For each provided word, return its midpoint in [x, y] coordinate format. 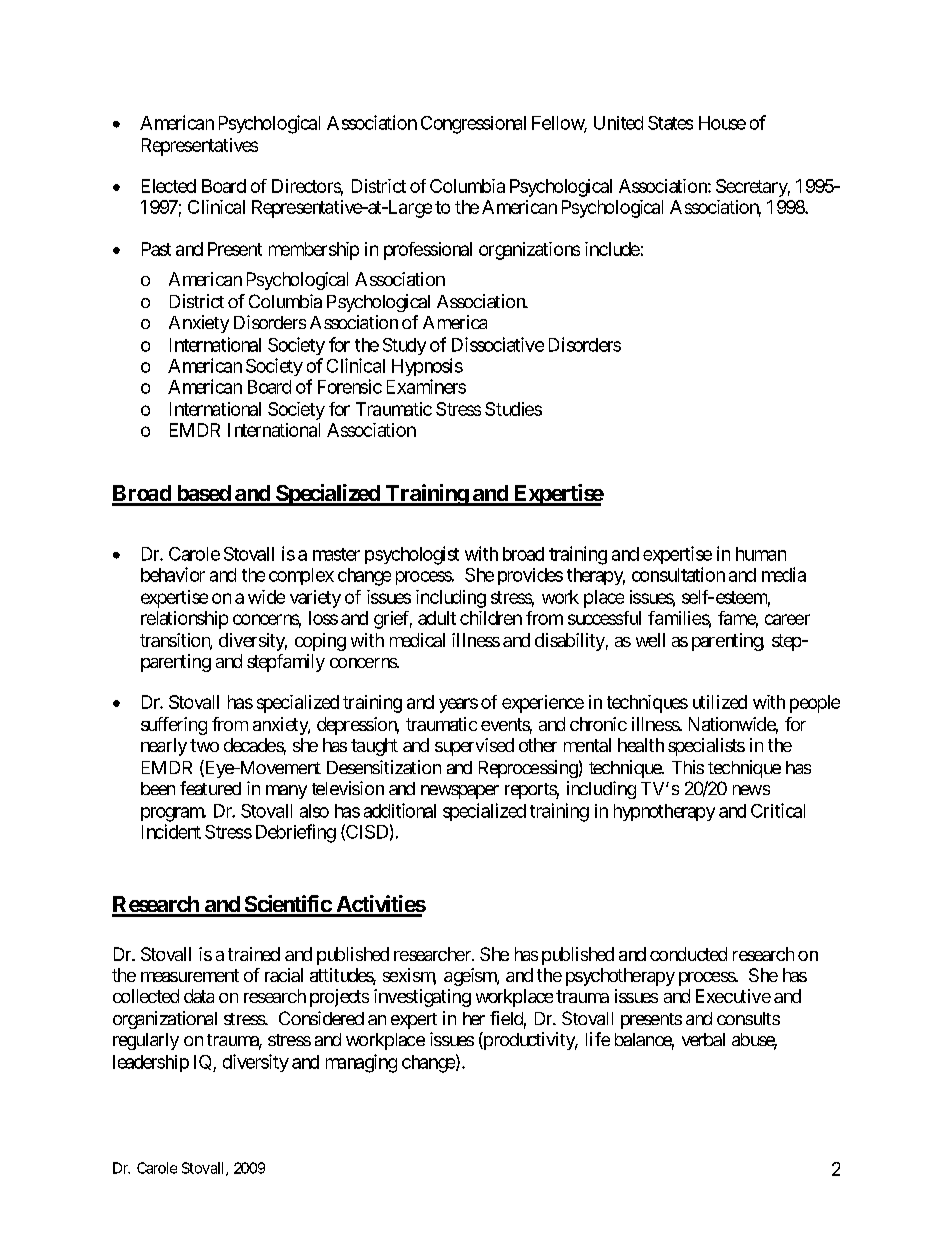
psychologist [412, 555]
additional [400, 810]
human [761, 554]
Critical [778, 810]
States [670, 123]
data [199, 996]
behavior [173, 574]
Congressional [473, 125]
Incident [171, 831]
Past [156, 249]
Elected [169, 186]
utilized [720, 702]
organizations [529, 251]
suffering [174, 726]
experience [543, 704]
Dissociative [498, 344]
